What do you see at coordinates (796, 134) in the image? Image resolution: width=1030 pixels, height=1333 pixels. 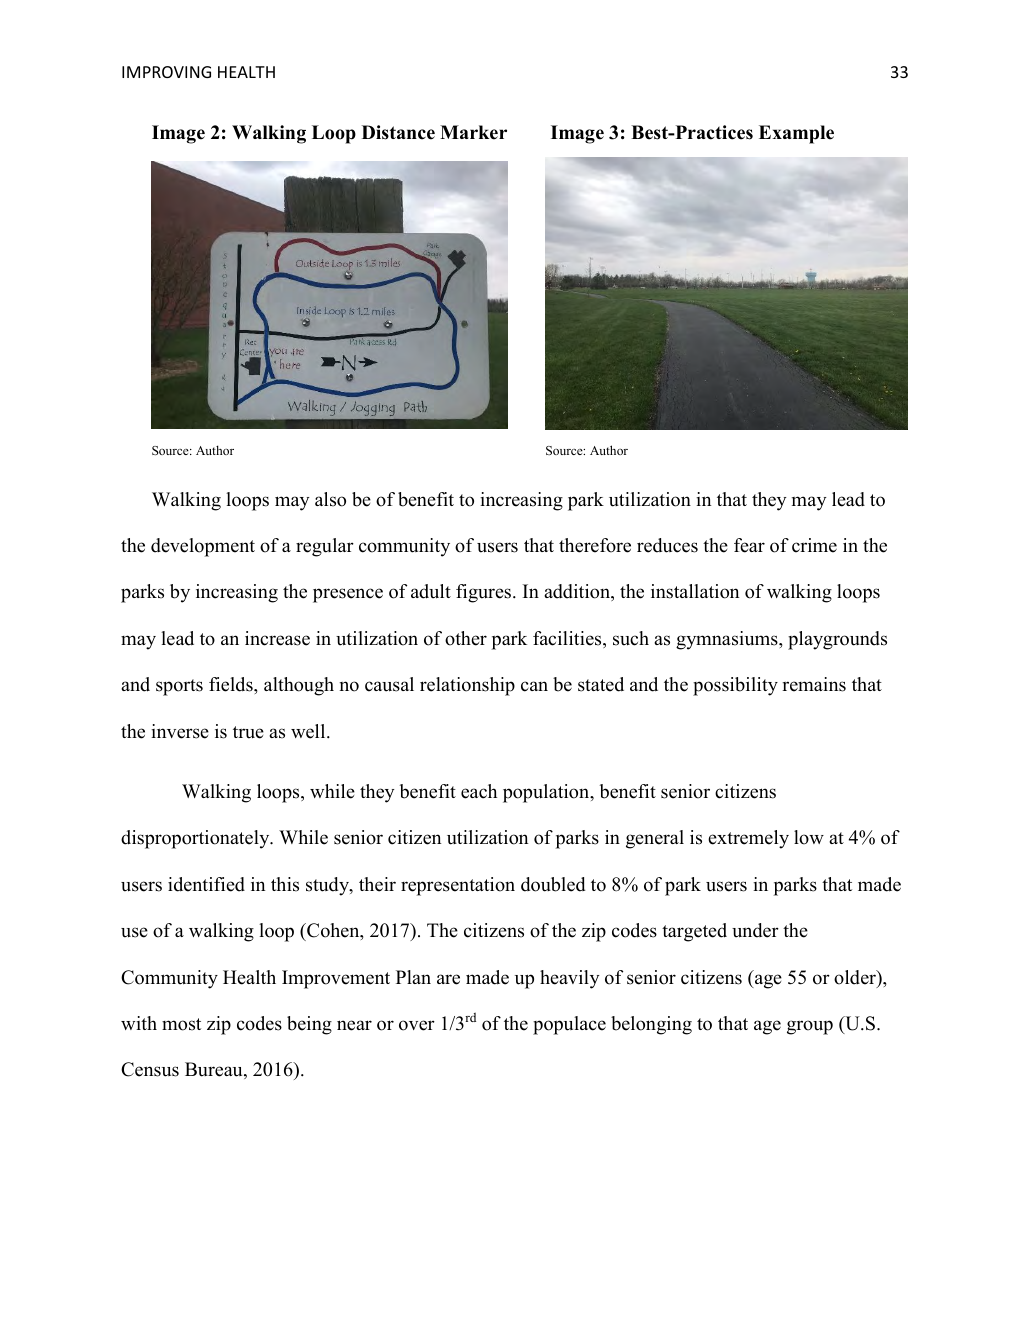 I see `Example` at bounding box center [796, 134].
